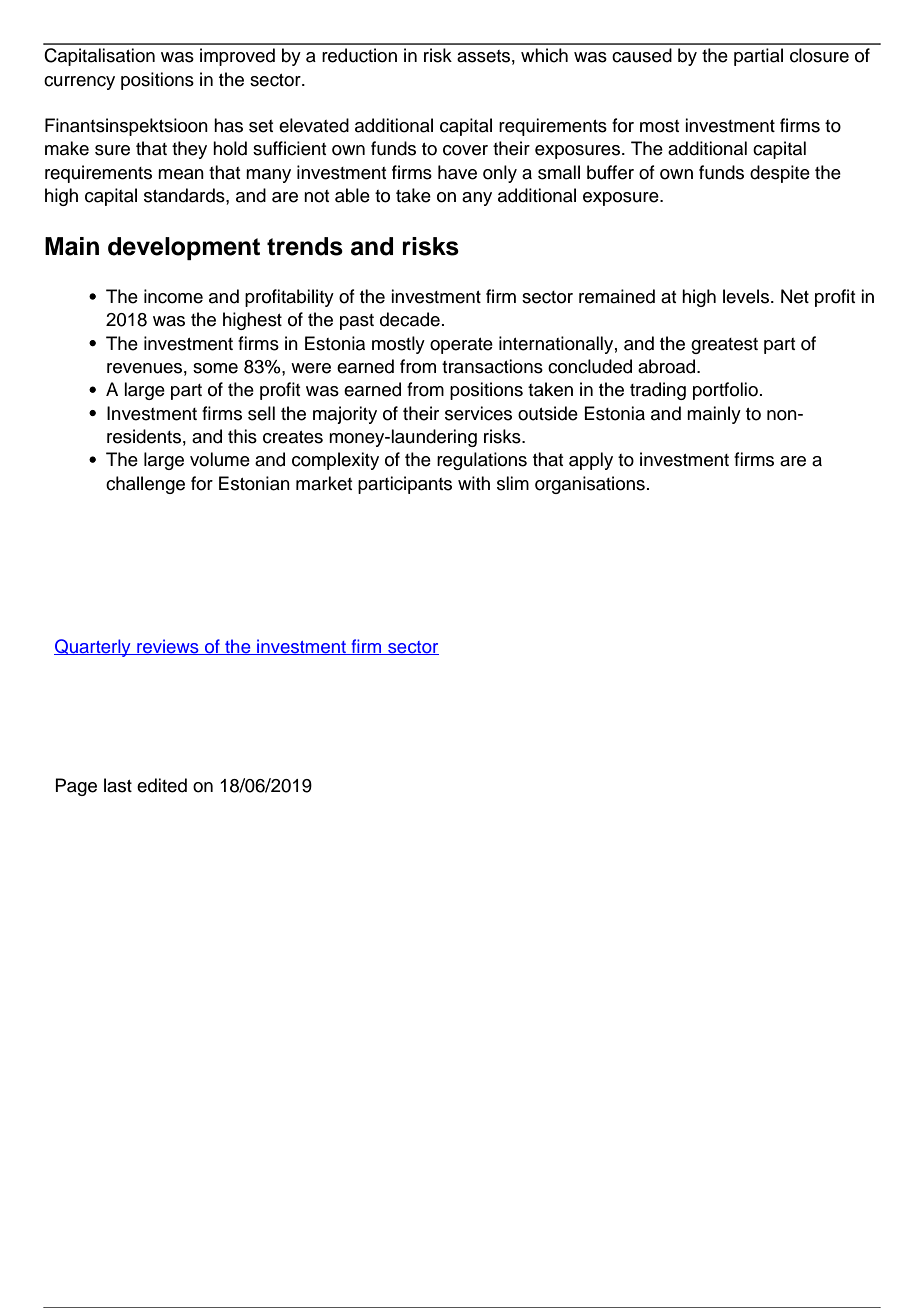 The image size is (924, 1308). I want to click on services, so click(478, 413).
